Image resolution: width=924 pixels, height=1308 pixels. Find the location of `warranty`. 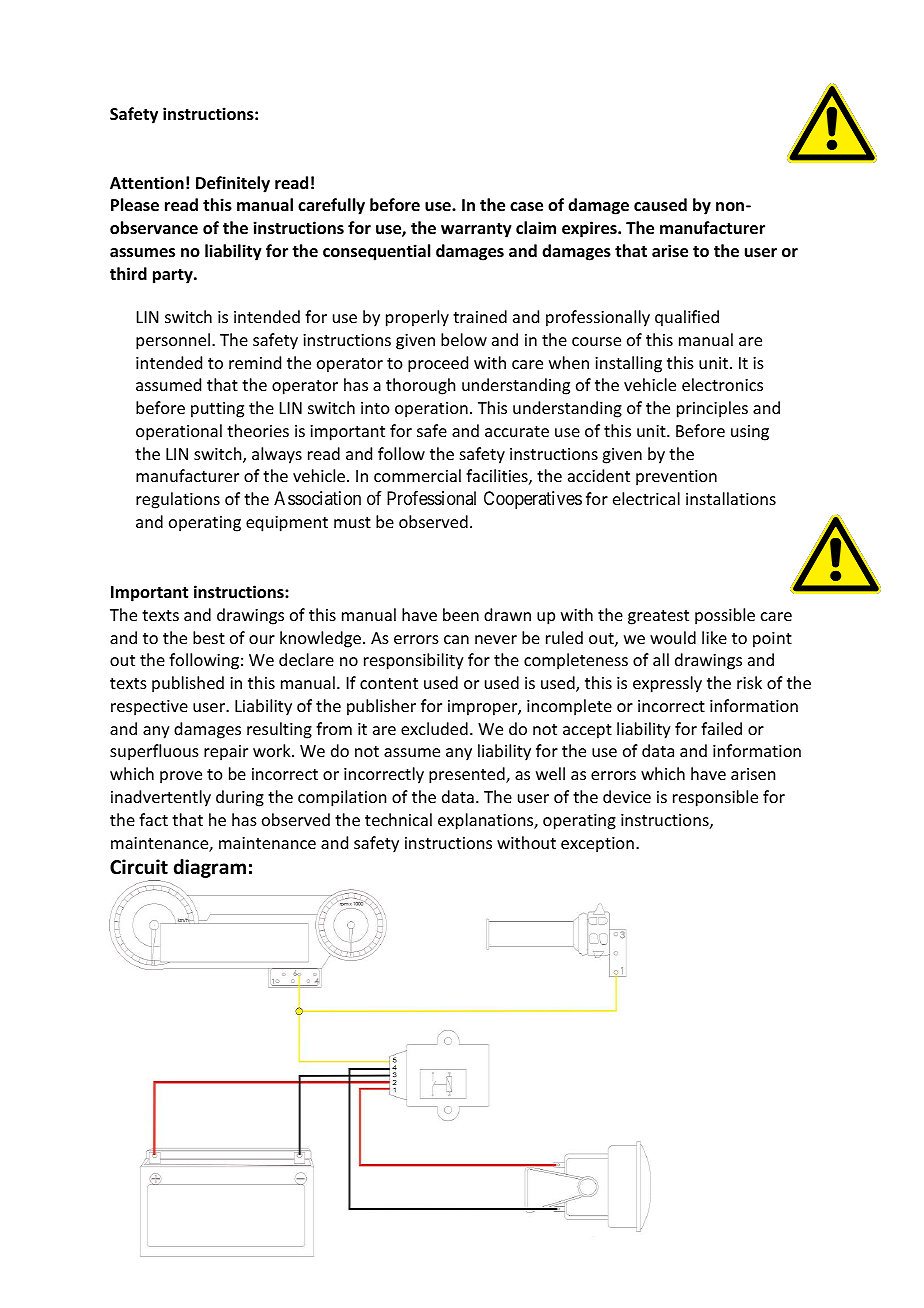

warranty is located at coordinates (476, 230).
